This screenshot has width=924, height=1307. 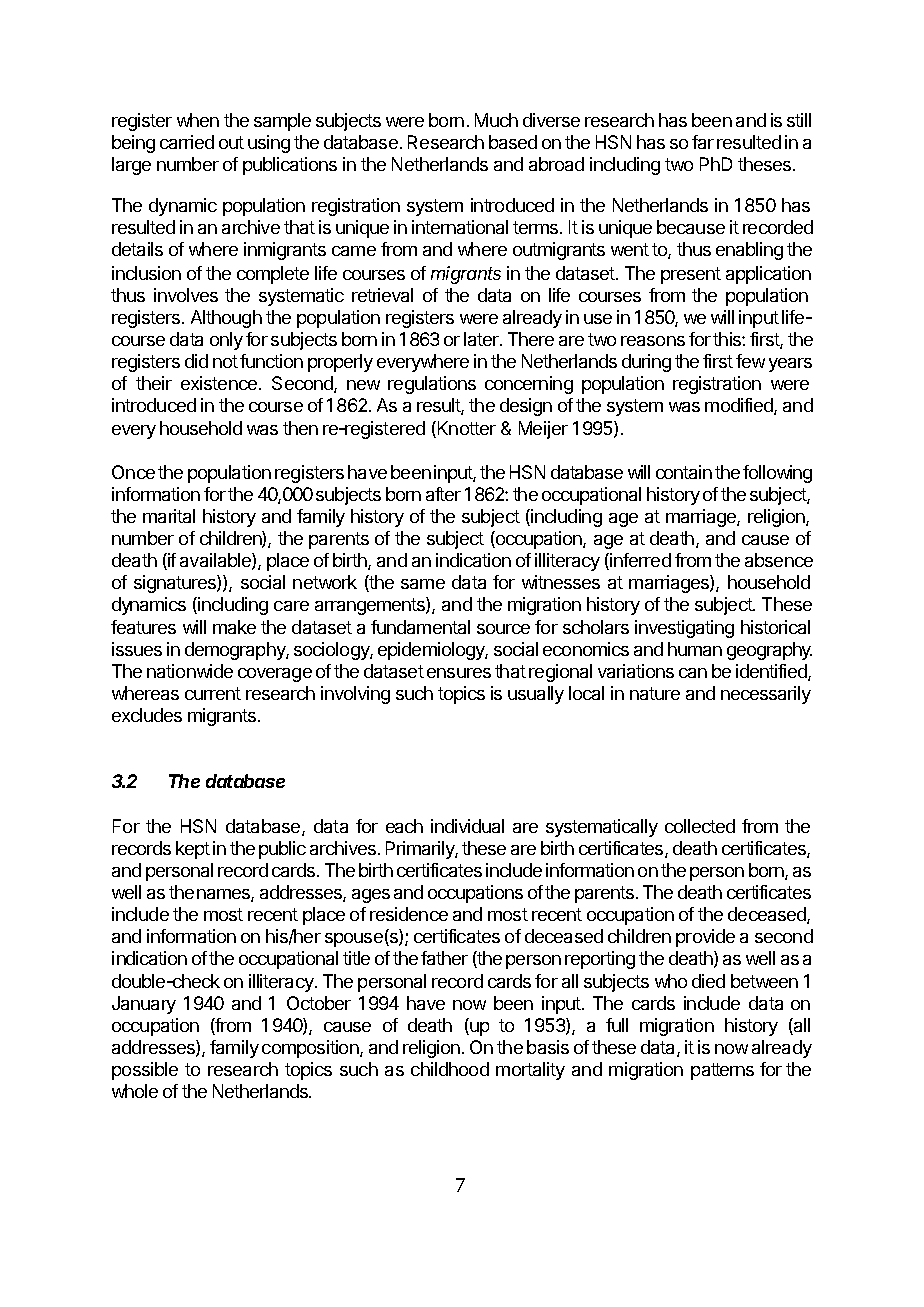 I want to click on individual, so click(x=467, y=826).
